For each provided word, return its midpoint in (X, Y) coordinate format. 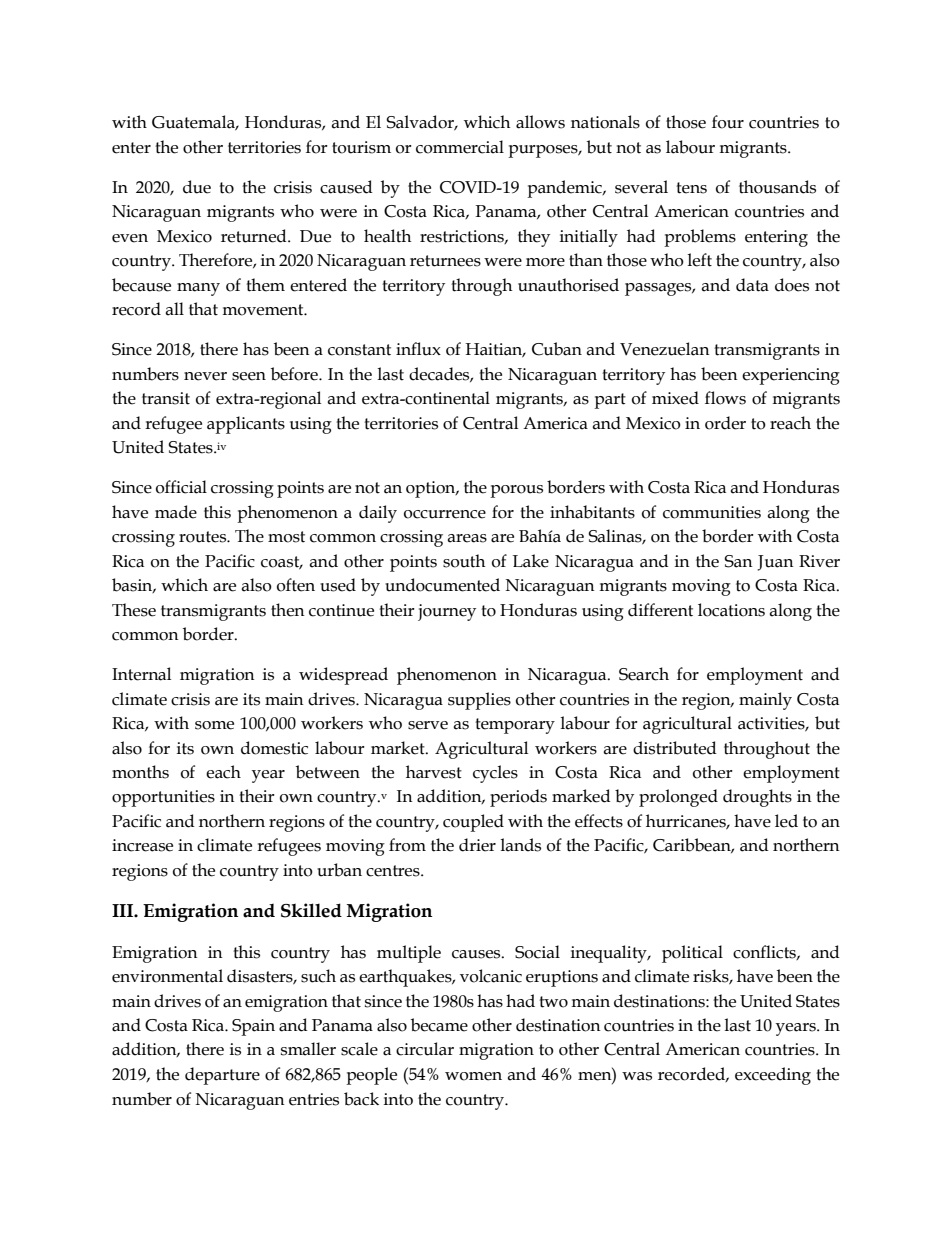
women (473, 1076)
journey (447, 612)
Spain (253, 1027)
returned (255, 236)
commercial (460, 147)
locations (731, 610)
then (288, 610)
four (728, 122)
